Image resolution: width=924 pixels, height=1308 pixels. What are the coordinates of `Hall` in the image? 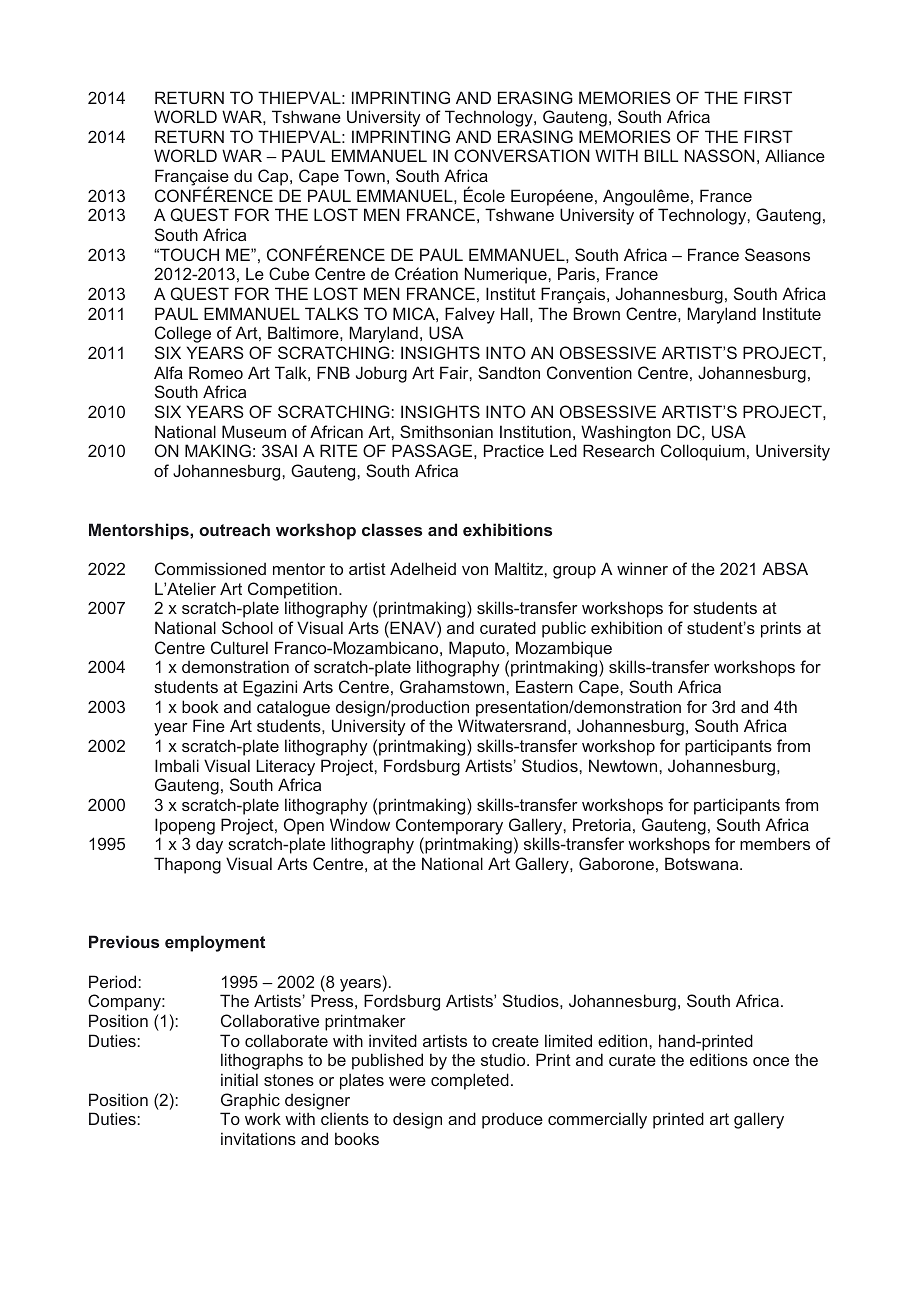 It's located at (514, 313).
